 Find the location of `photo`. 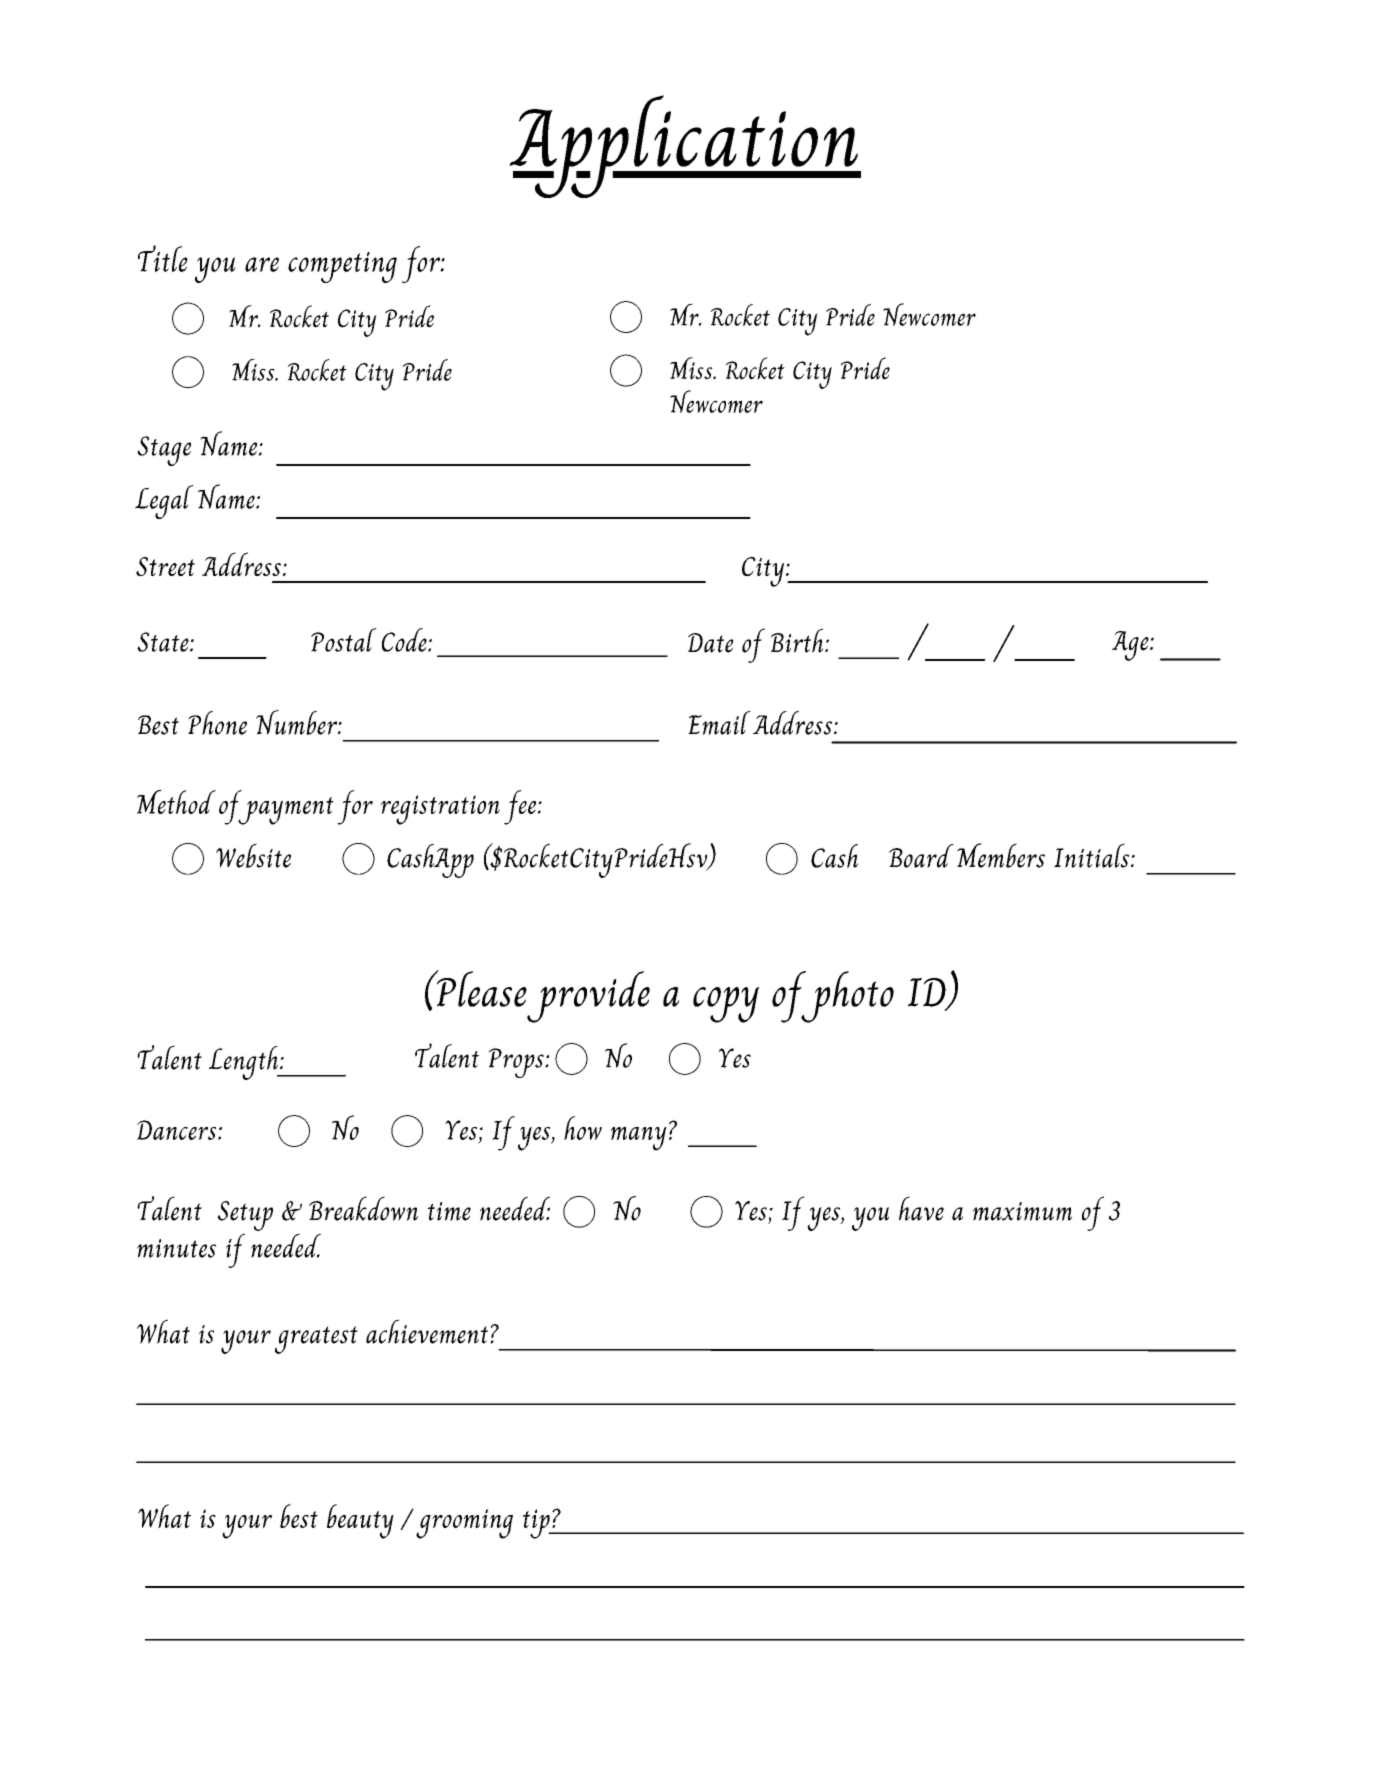

photo is located at coordinates (846, 997).
